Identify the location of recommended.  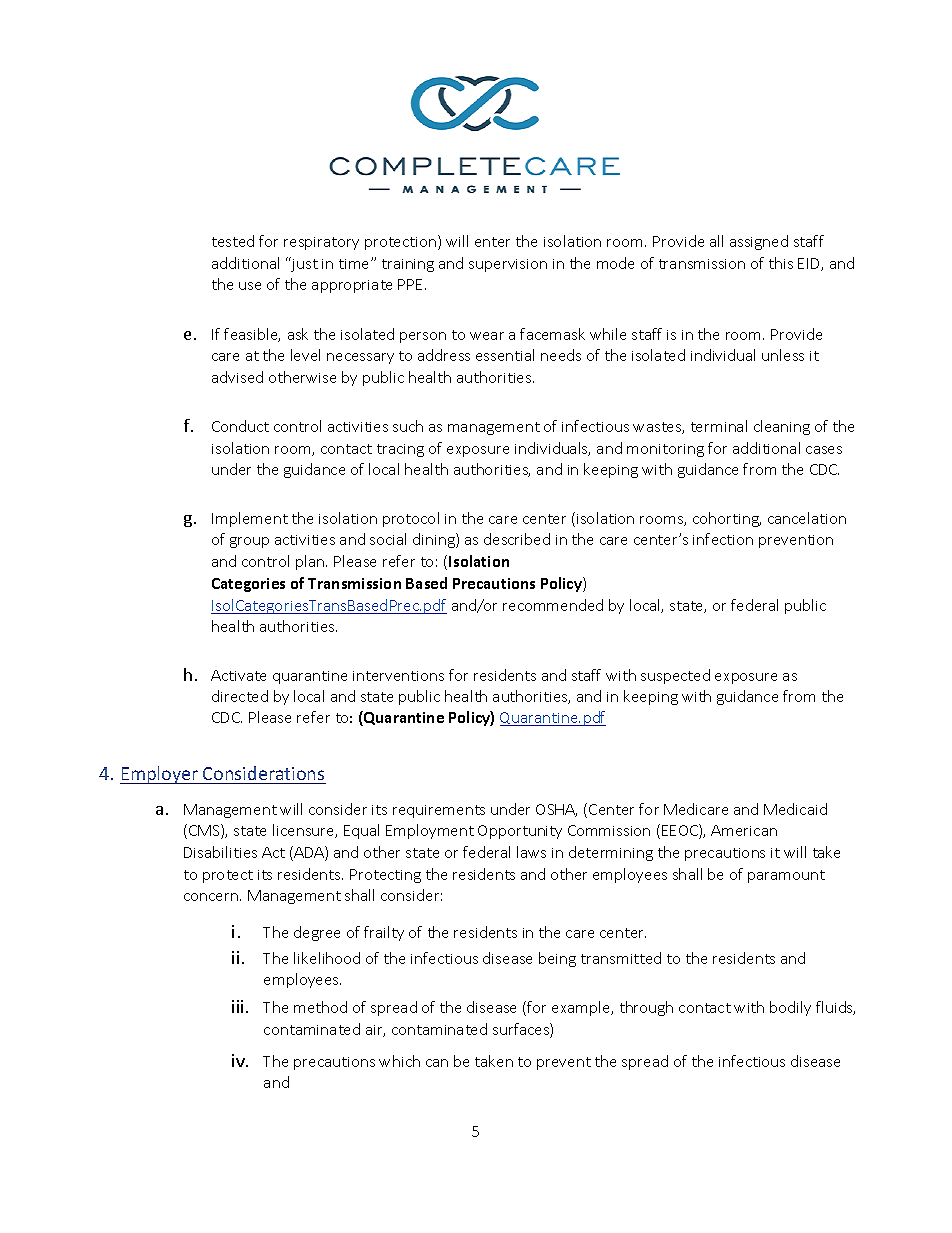
(553, 605).
